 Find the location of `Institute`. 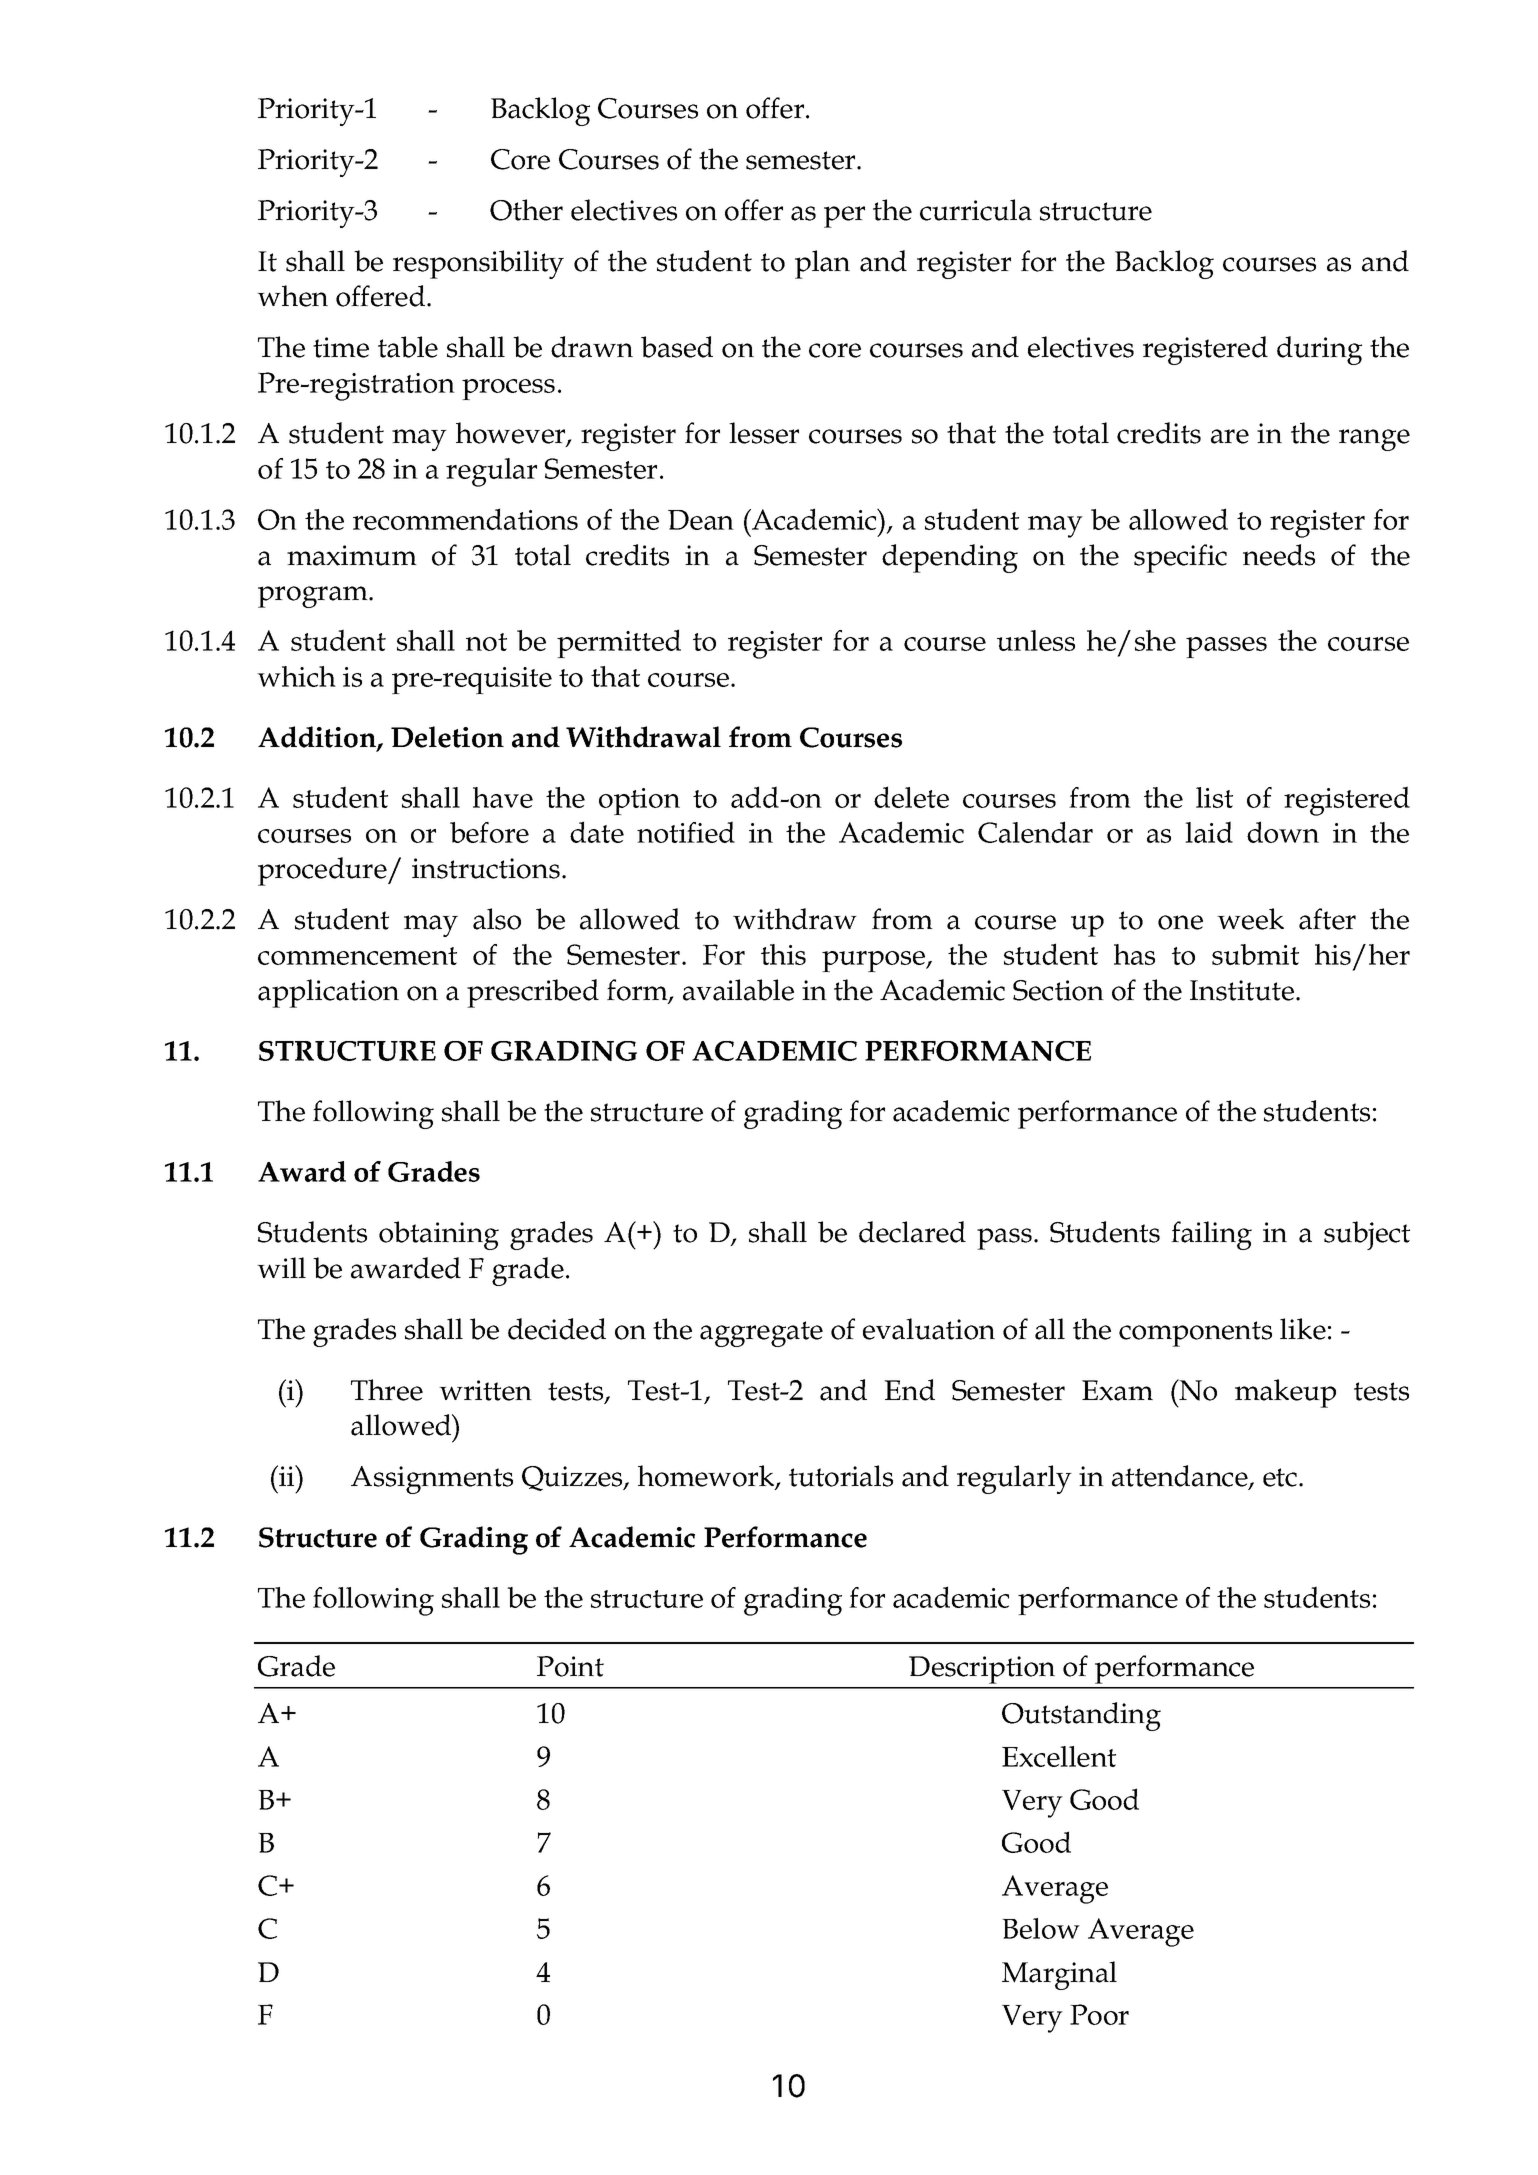

Institute is located at coordinates (1242, 990).
